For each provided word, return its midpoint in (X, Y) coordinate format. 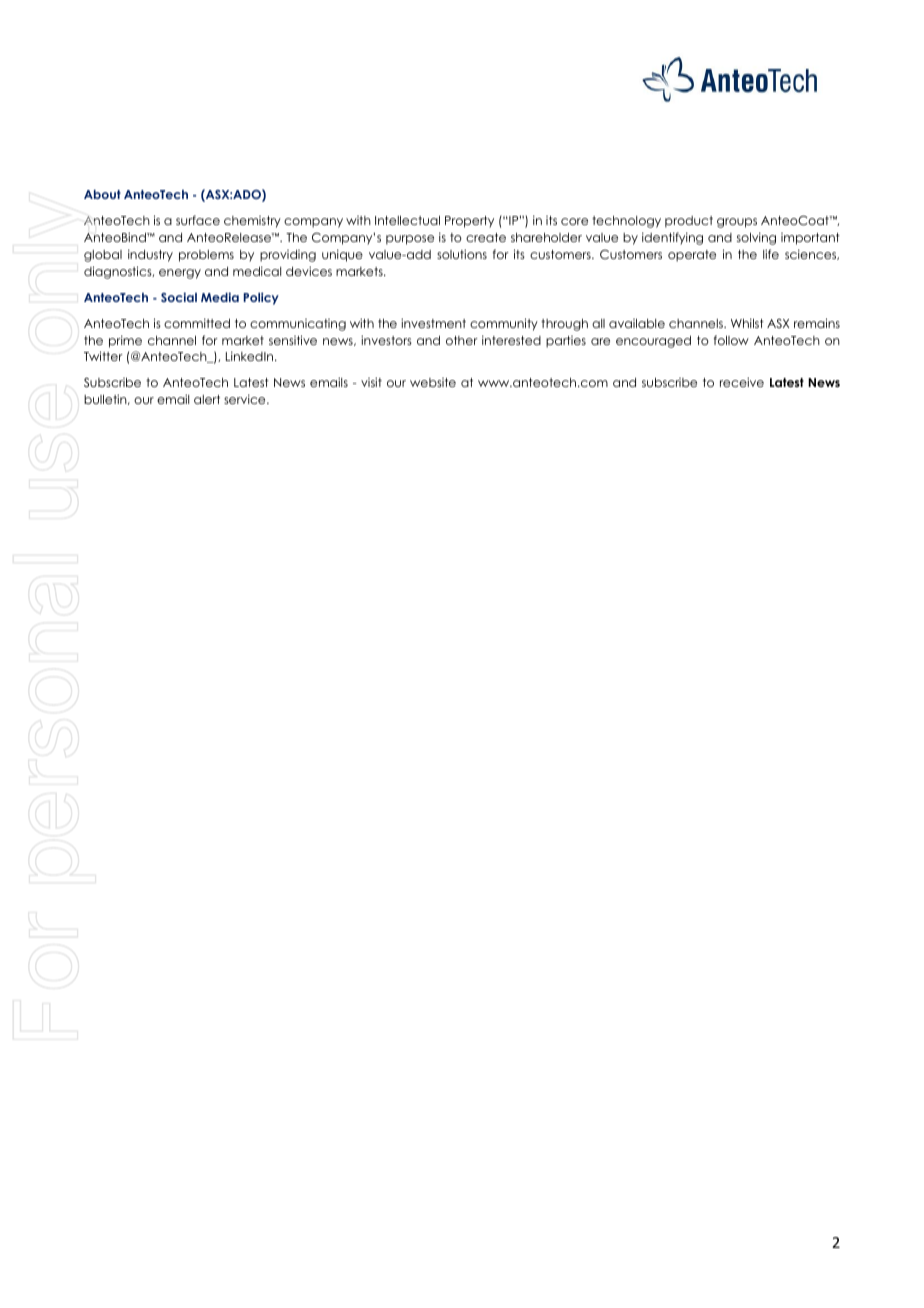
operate (692, 256)
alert (207, 399)
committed (197, 323)
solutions (462, 254)
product (689, 222)
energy (180, 274)
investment (433, 323)
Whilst (747, 323)
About (102, 194)
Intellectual (407, 220)
